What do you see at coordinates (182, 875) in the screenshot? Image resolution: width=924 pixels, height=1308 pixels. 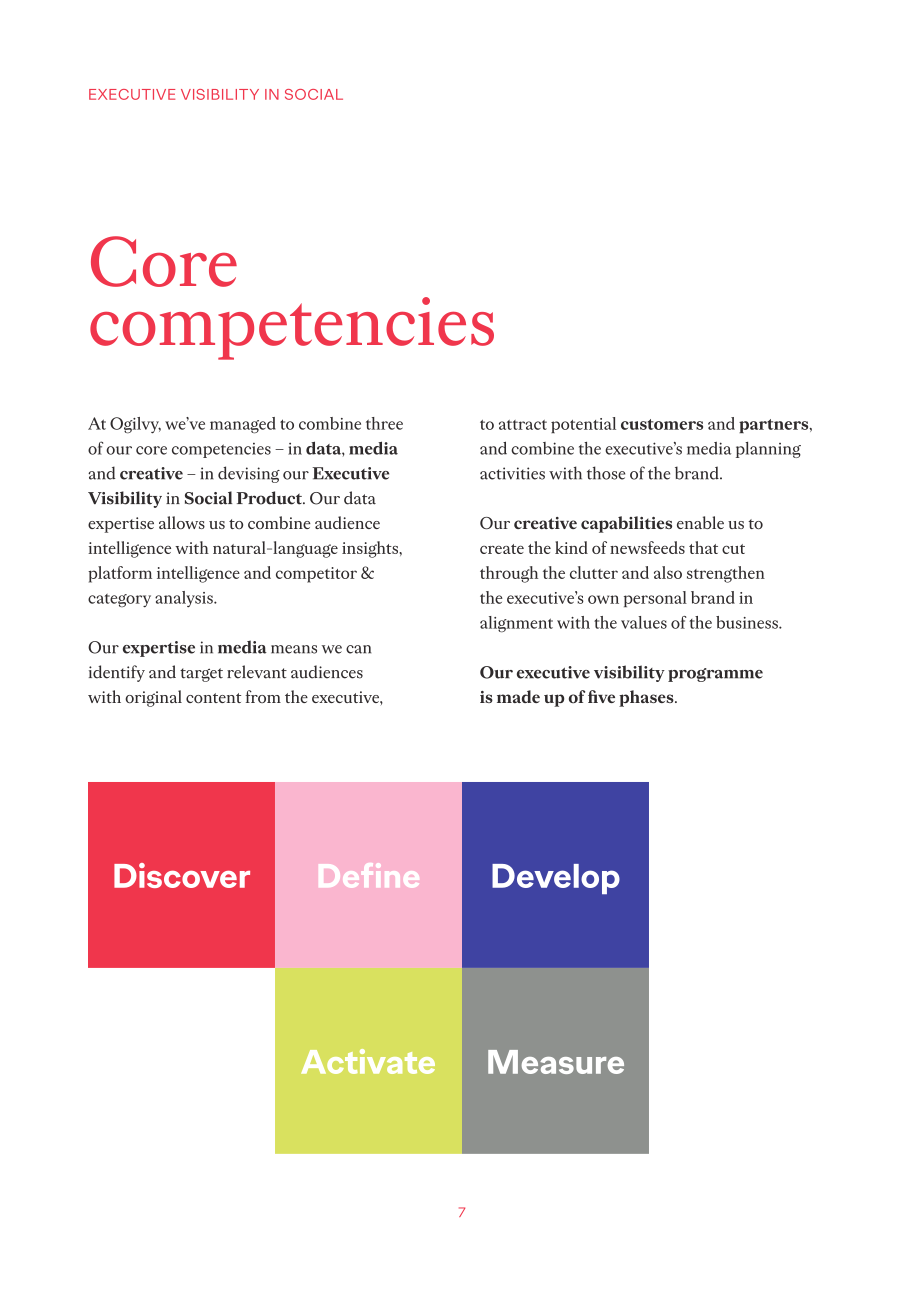 I see `Discover` at bounding box center [182, 875].
